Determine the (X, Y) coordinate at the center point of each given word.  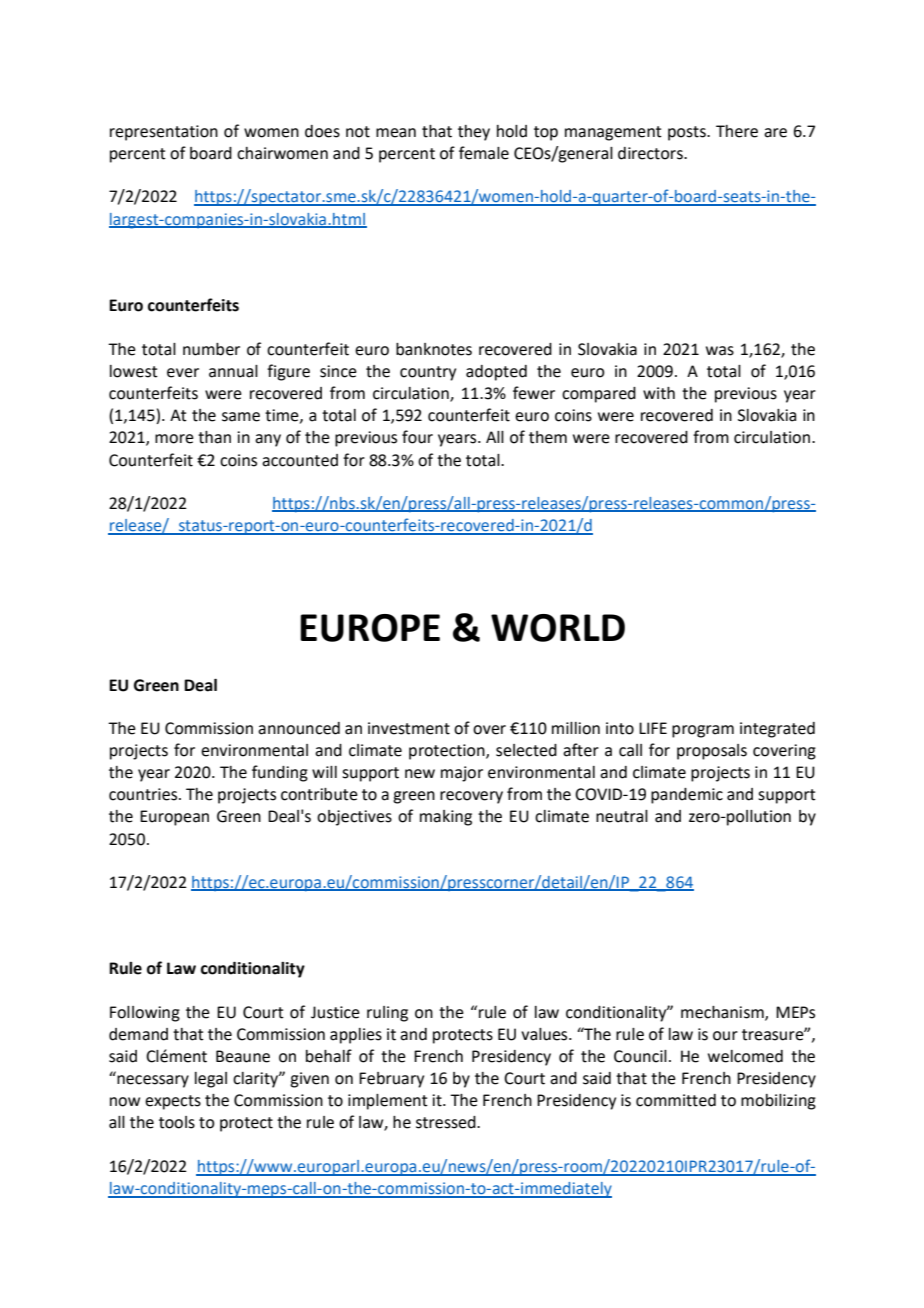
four (417, 437)
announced (299, 728)
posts (688, 133)
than (214, 437)
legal (211, 1080)
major (462, 774)
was (720, 351)
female (484, 153)
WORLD (558, 628)
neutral (622, 816)
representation (164, 133)
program (703, 731)
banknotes (434, 349)
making (446, 818)
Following (145, 1014)
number (211, 349)
